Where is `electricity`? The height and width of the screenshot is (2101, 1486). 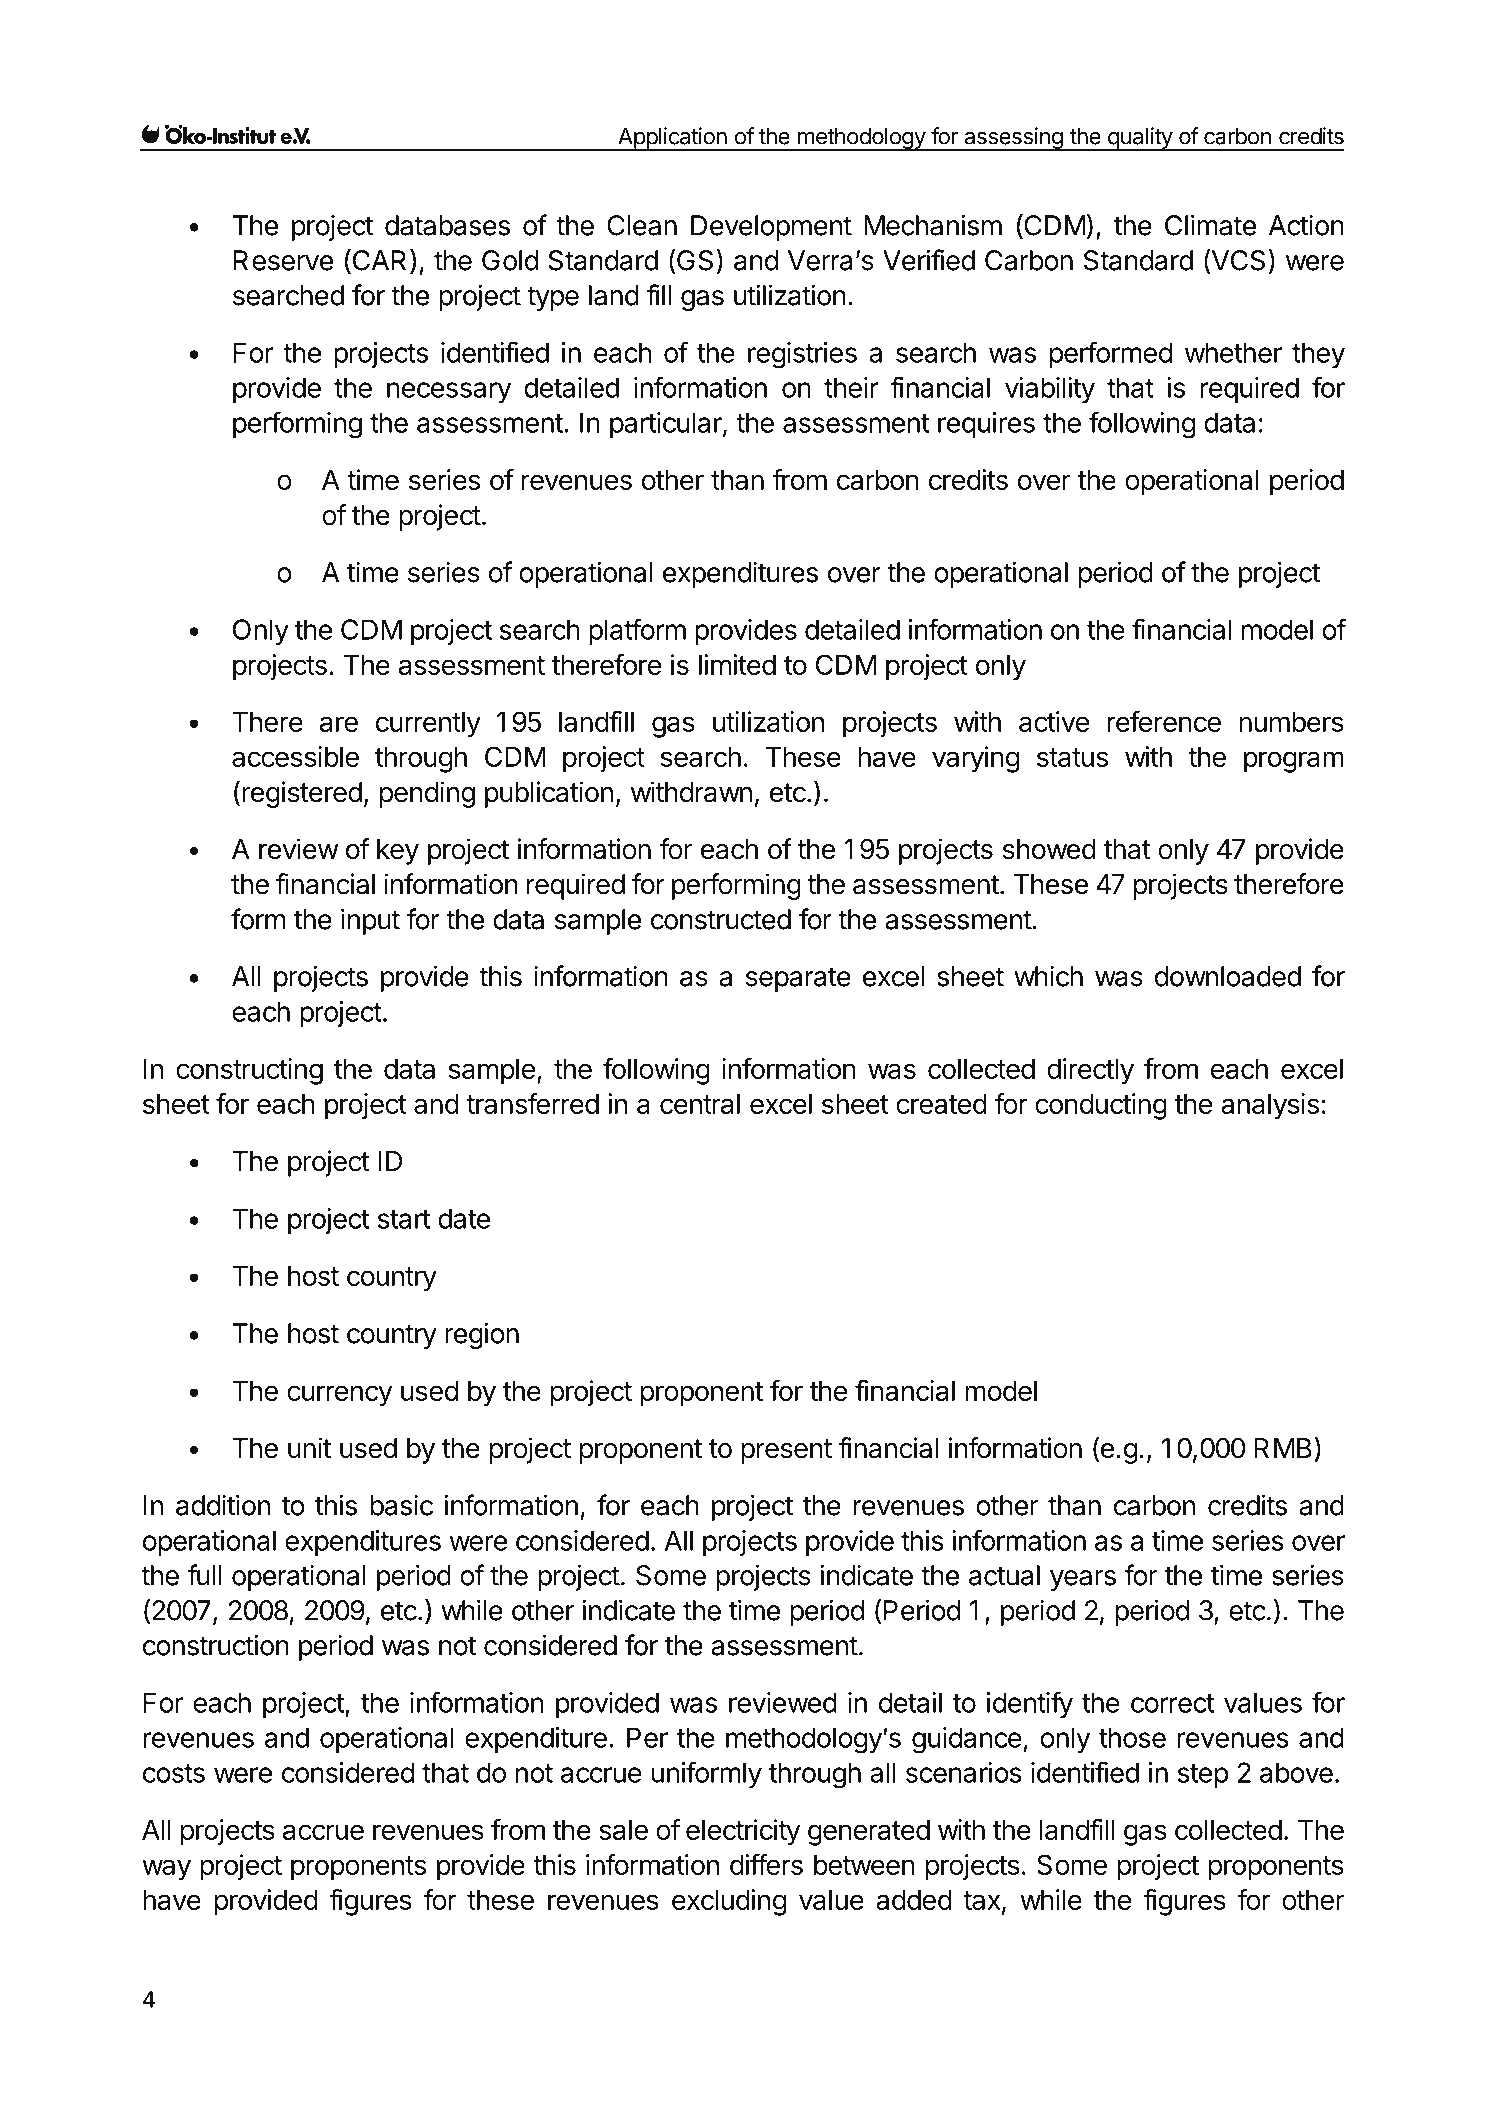
electricity is located at coordinates (743, 1832).
